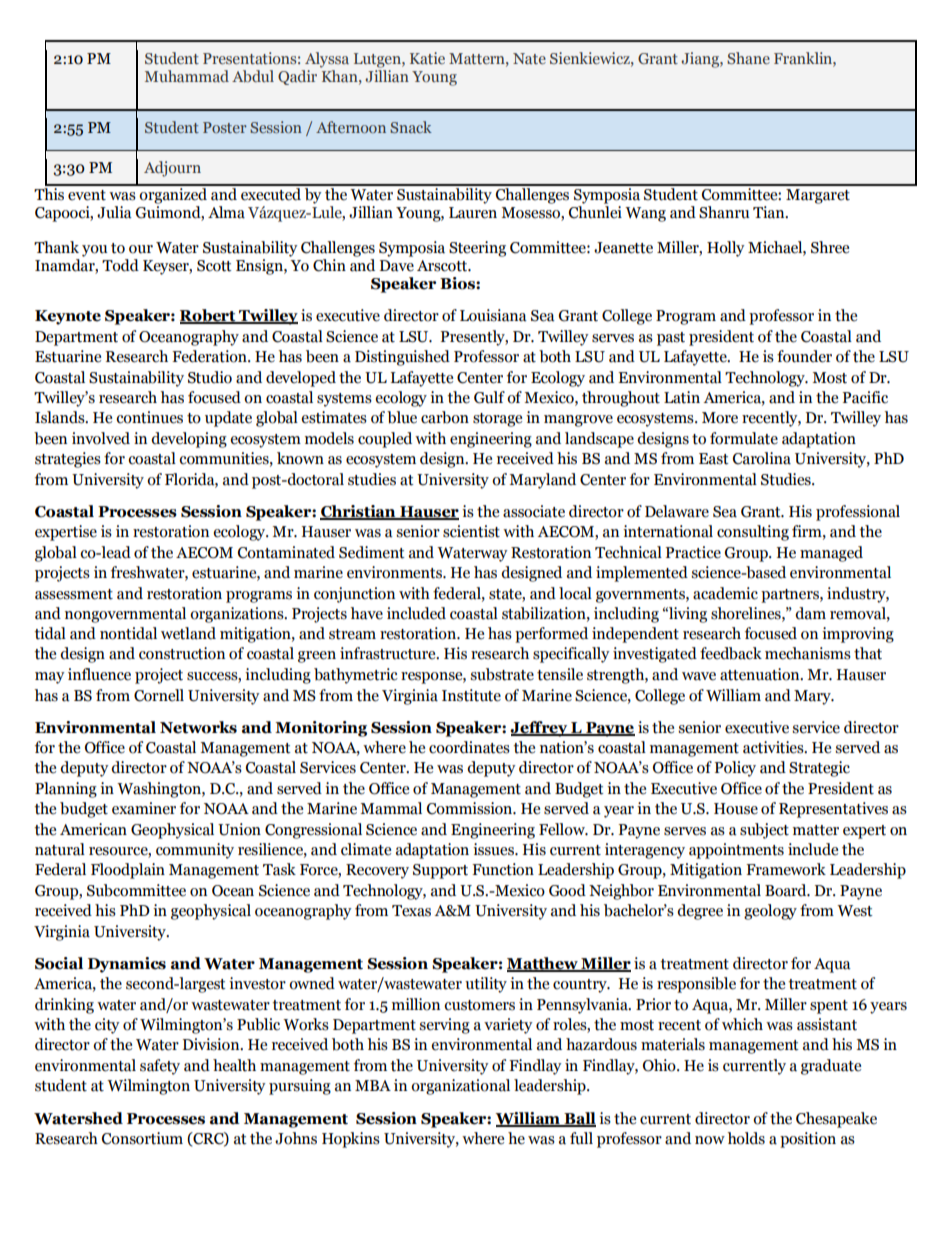 This screenshot has height=1233, width=952. What do you see at coordinates (460, 1087) in the screenshot?
I see `organizational` at bounding box center [460, 1087].
